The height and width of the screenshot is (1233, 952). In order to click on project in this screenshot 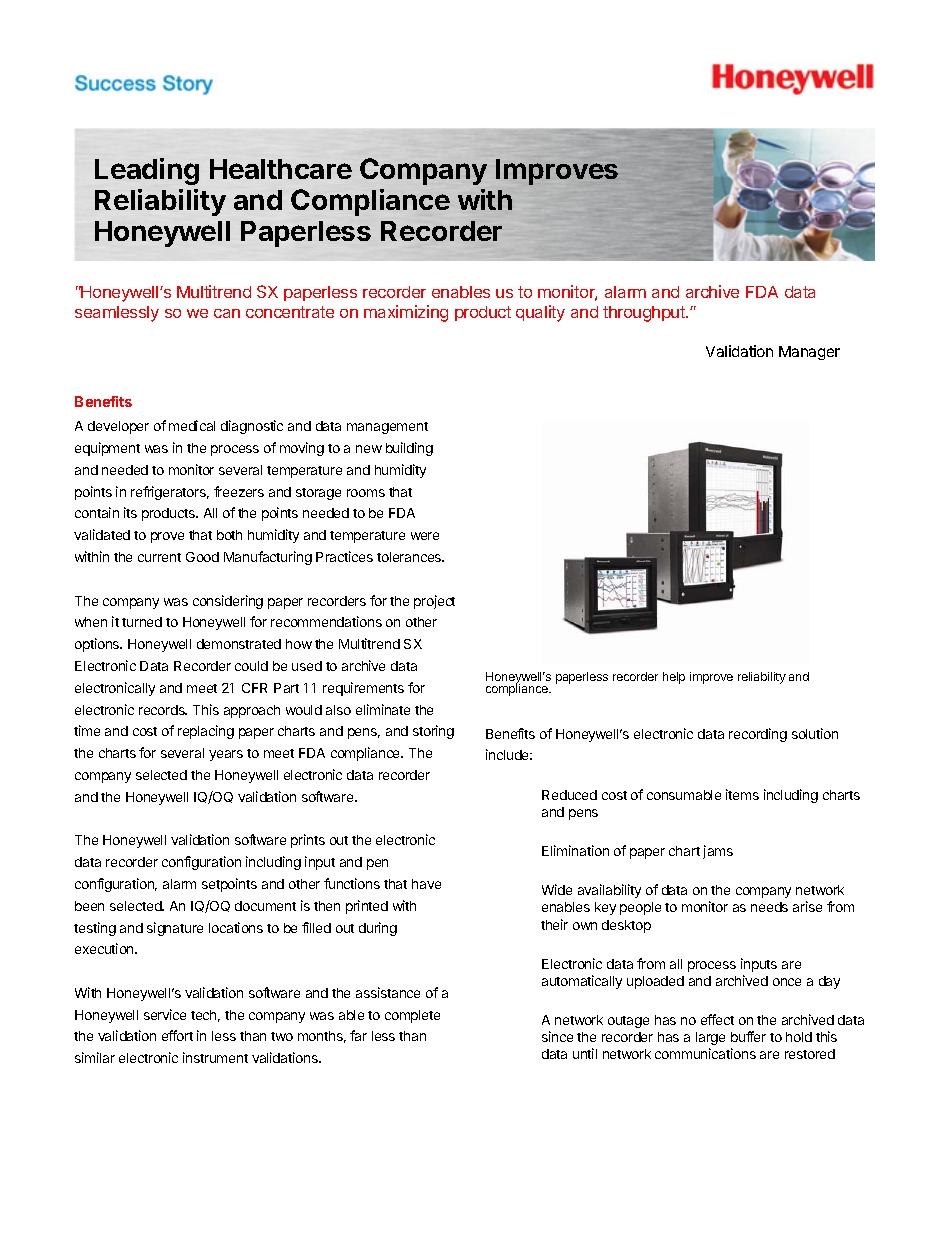, I will do `click(434, 602)`.
